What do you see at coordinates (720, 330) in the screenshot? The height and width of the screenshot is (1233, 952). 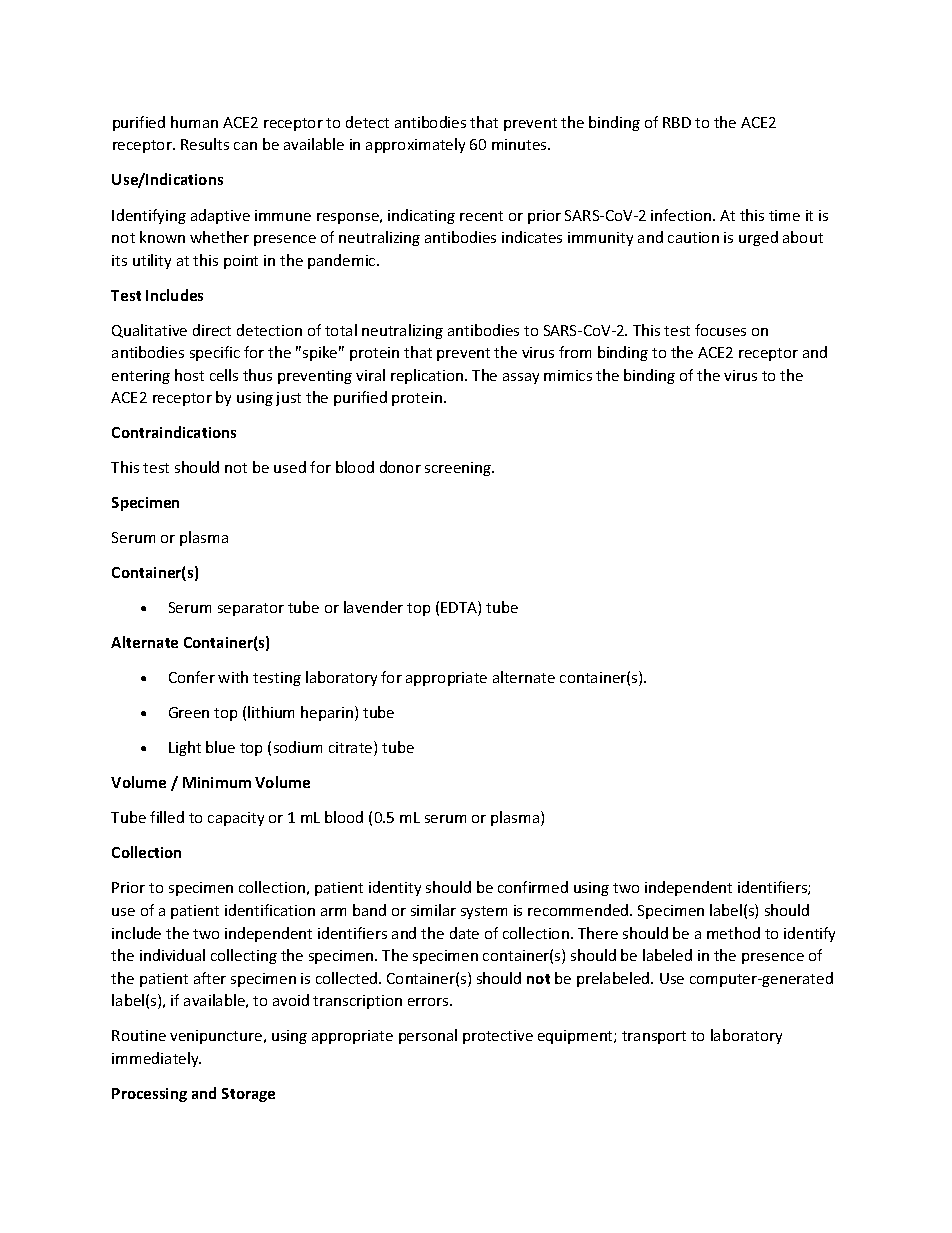 I see `focuses` at bounding box center [720, 330].
